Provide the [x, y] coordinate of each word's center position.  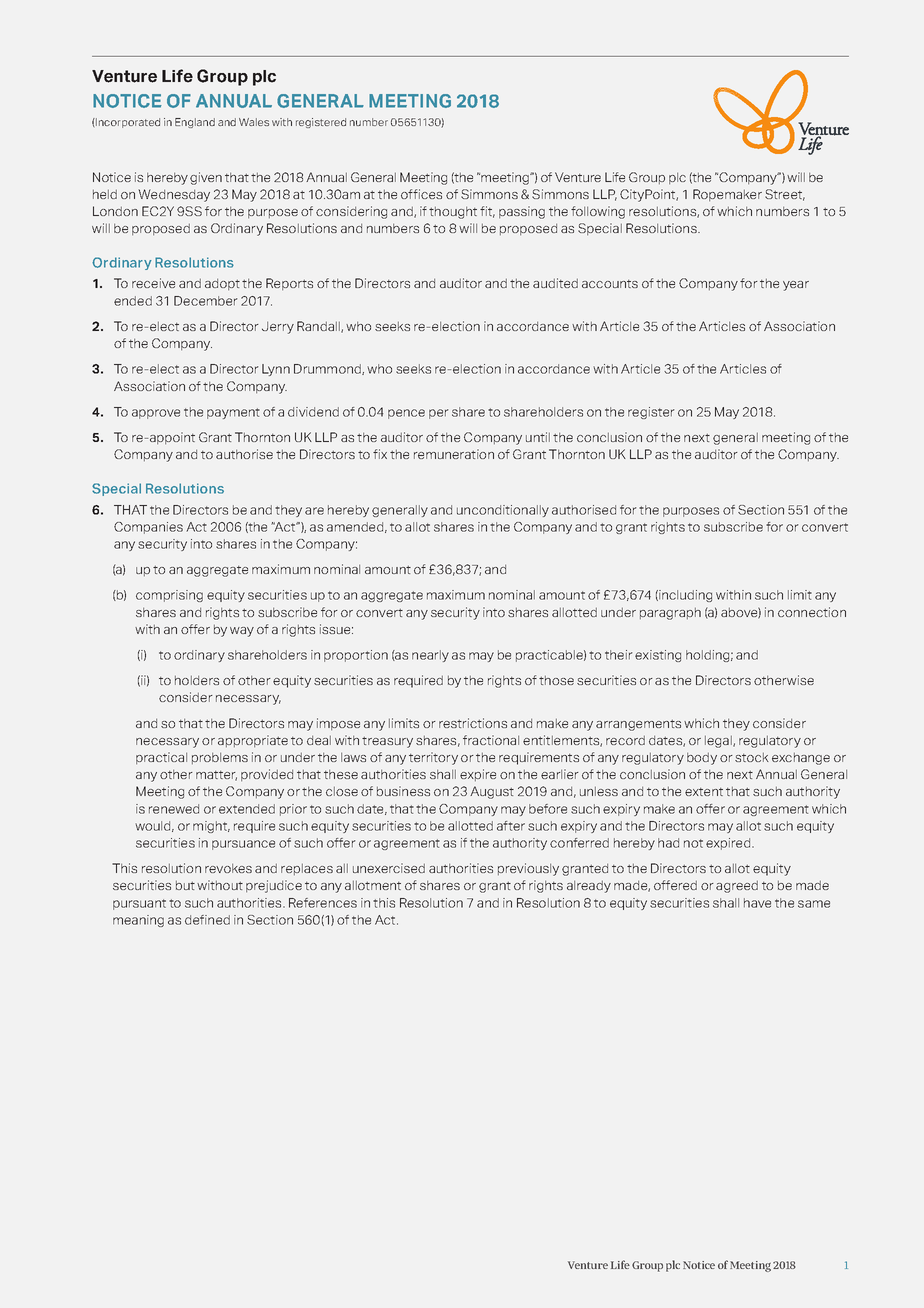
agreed [737, 887]
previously [528, 869]
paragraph [670, 614]
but [185, 885]
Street [785, 195]
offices [421, 194]
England [195, 123]
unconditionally [503, 511]
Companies [148, 528]
